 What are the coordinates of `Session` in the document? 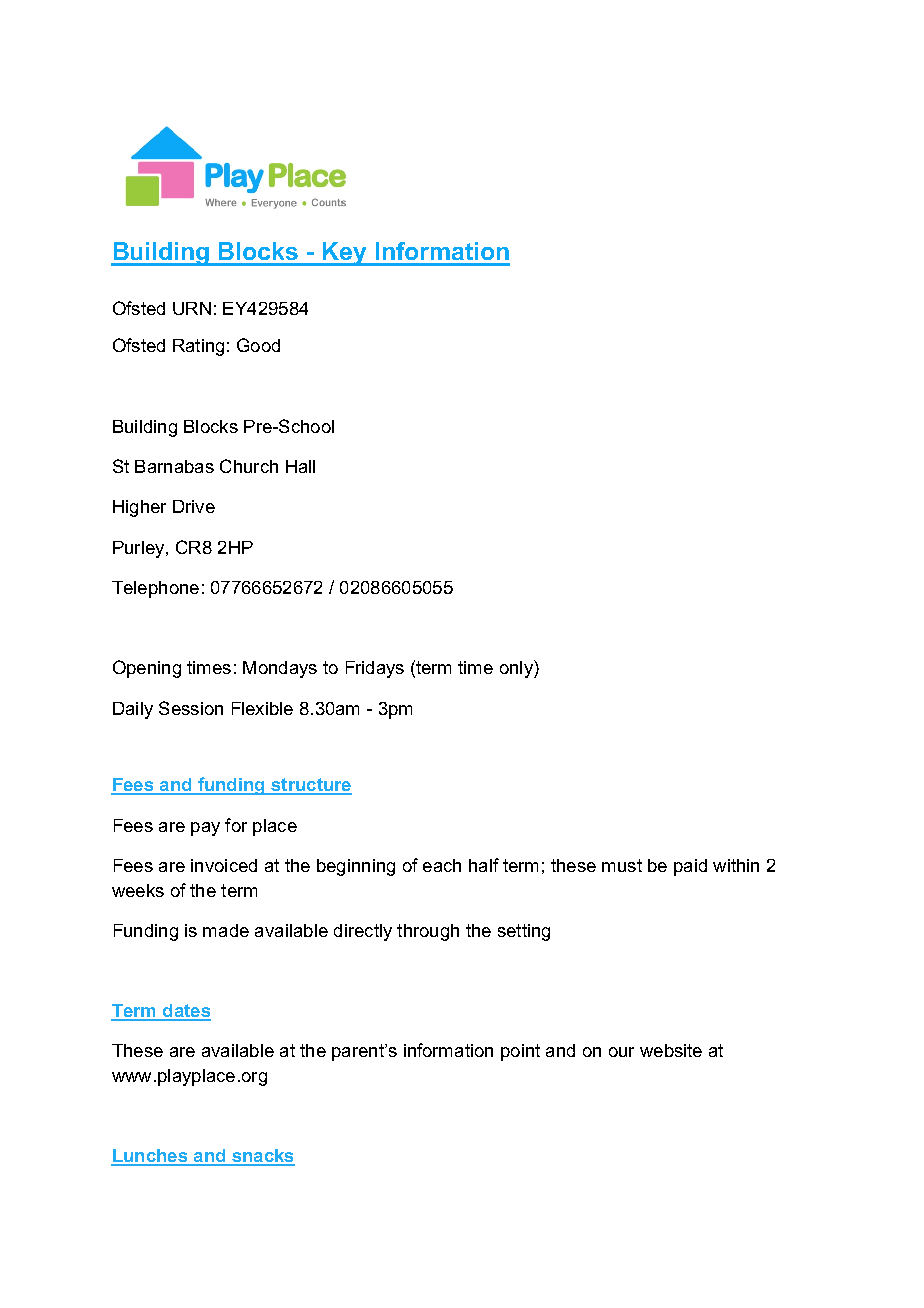 It's located at (191, 708).
